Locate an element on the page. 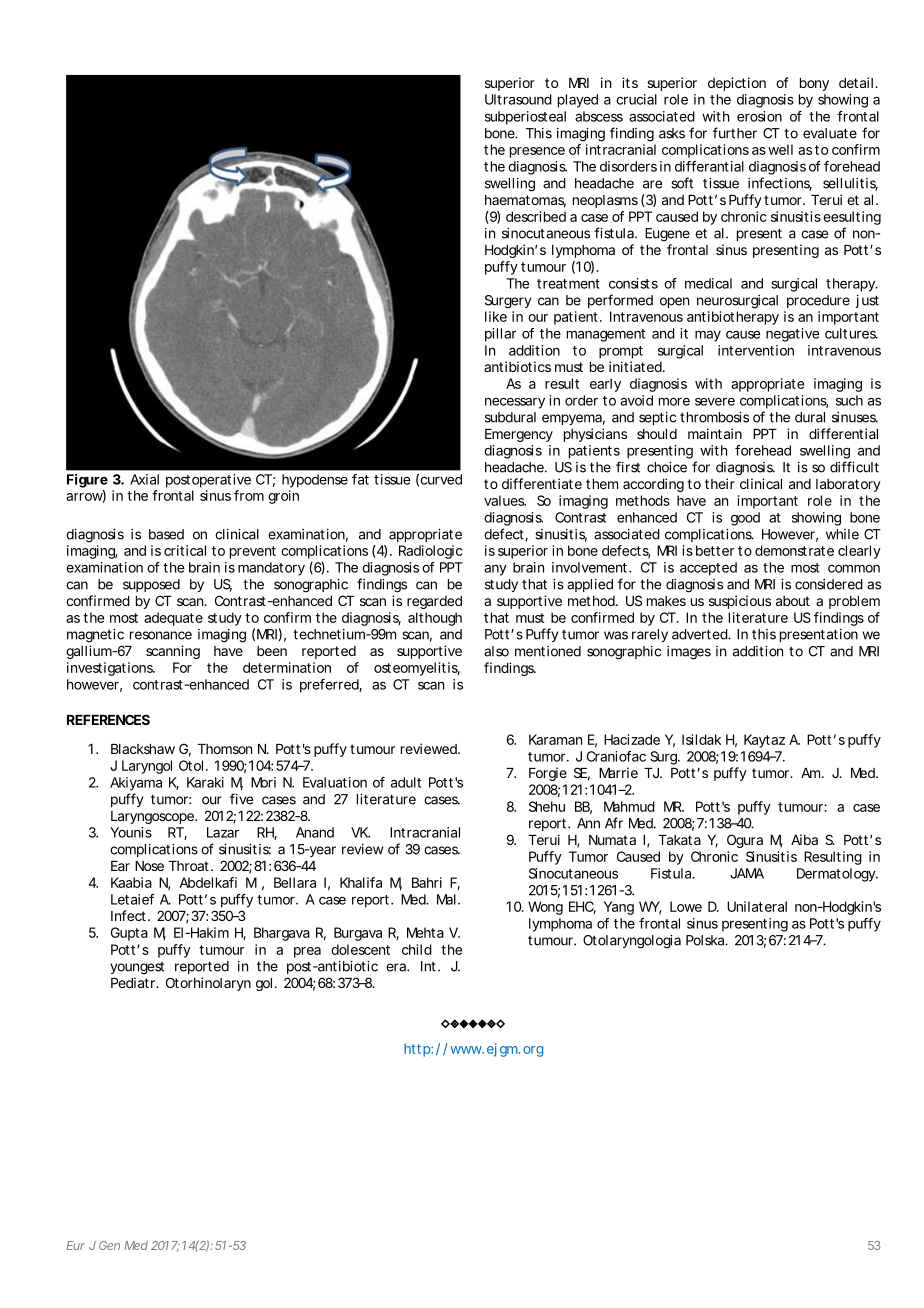 The height and width of the image is (1308, 924). Aiba is located at coordinates (804, 839).
